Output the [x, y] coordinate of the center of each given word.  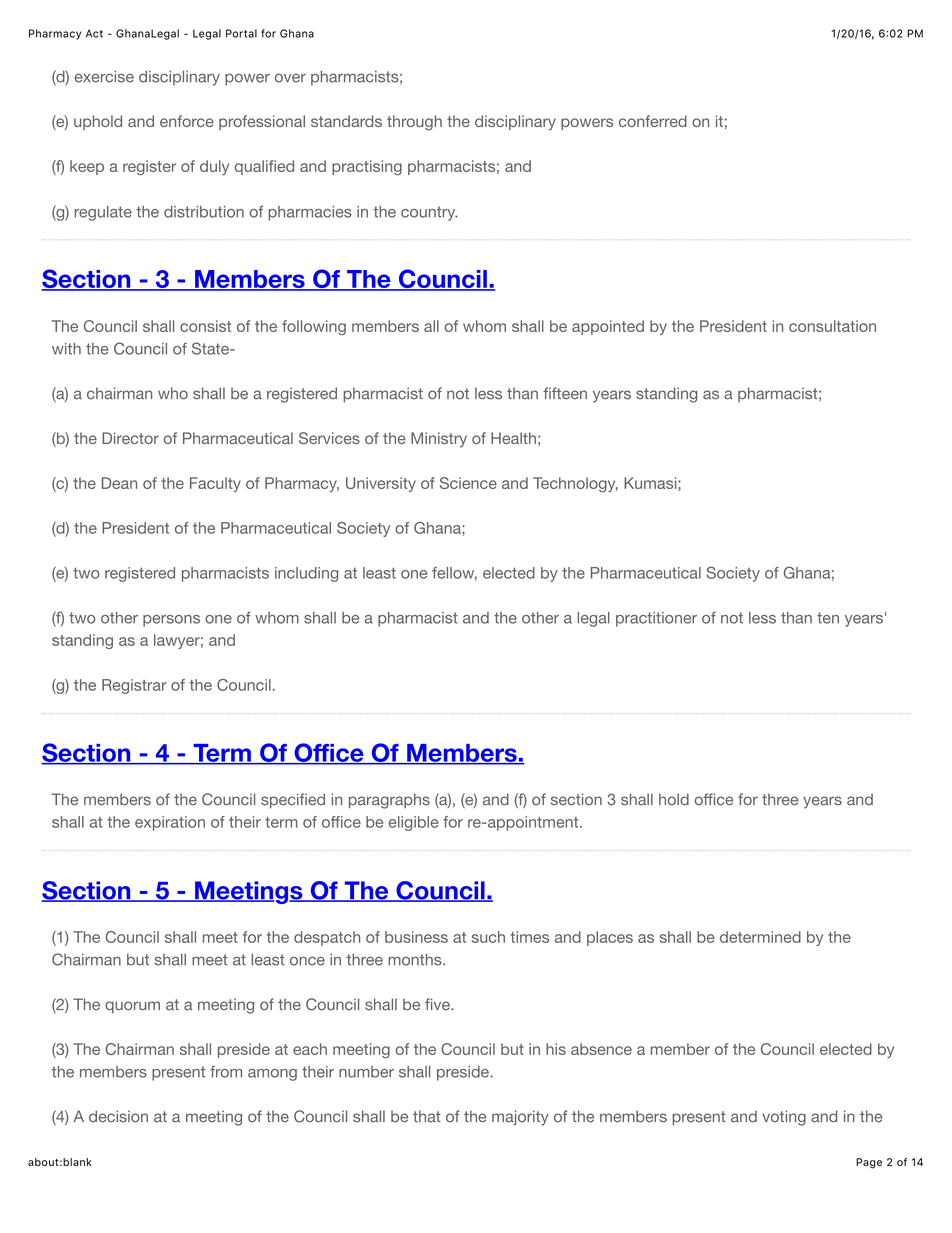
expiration [170, 823]
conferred [653, 121]
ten [828, 618]
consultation [832, 326]
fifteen [565, 393]
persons [171, 621]
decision [118, 1116]
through [414, 123]
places [610, 938]
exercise [104, 77]
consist [205, 326]
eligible [414, 823]
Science [468, 483]
